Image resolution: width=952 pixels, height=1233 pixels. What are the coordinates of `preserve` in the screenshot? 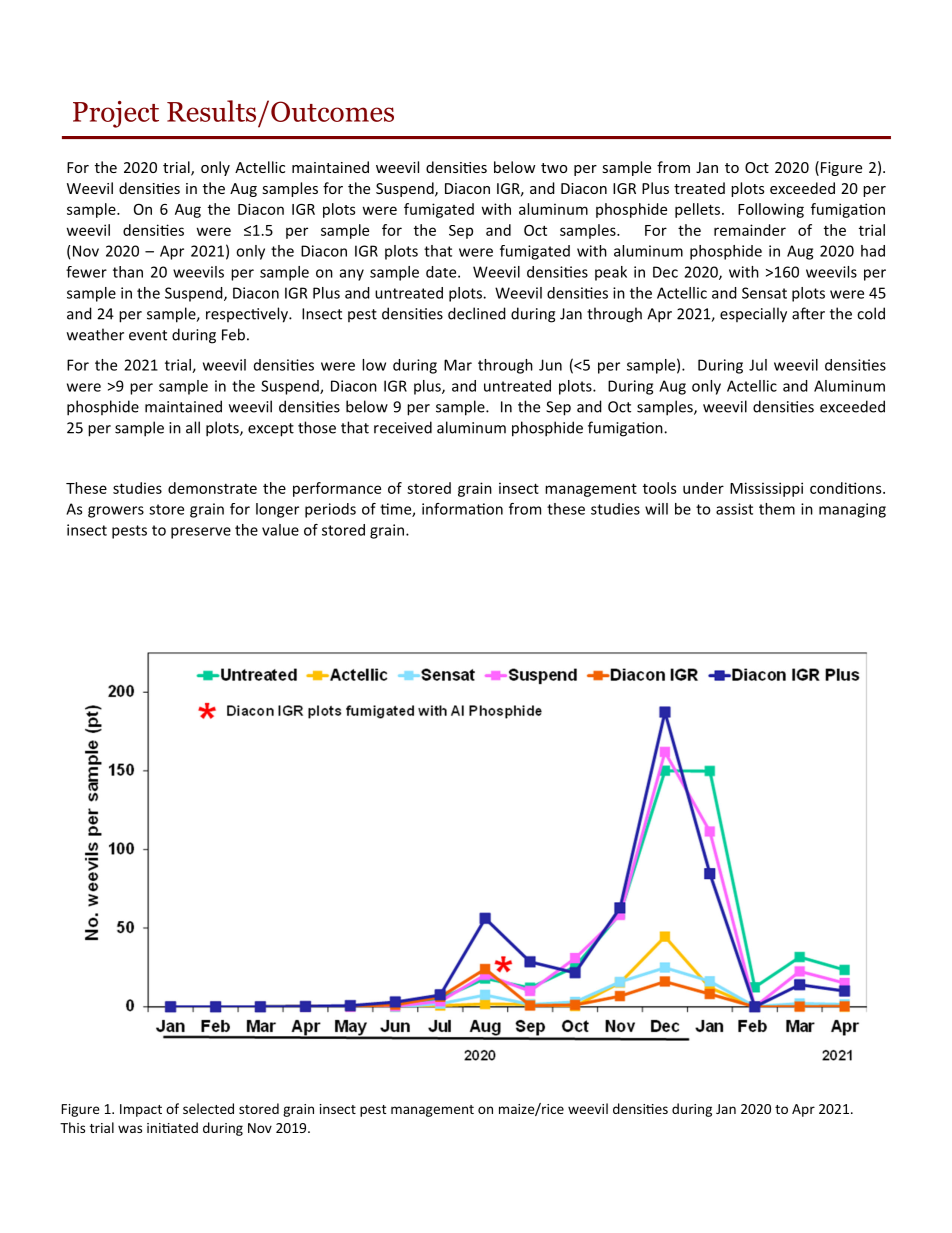 It's located at (201, 533).
